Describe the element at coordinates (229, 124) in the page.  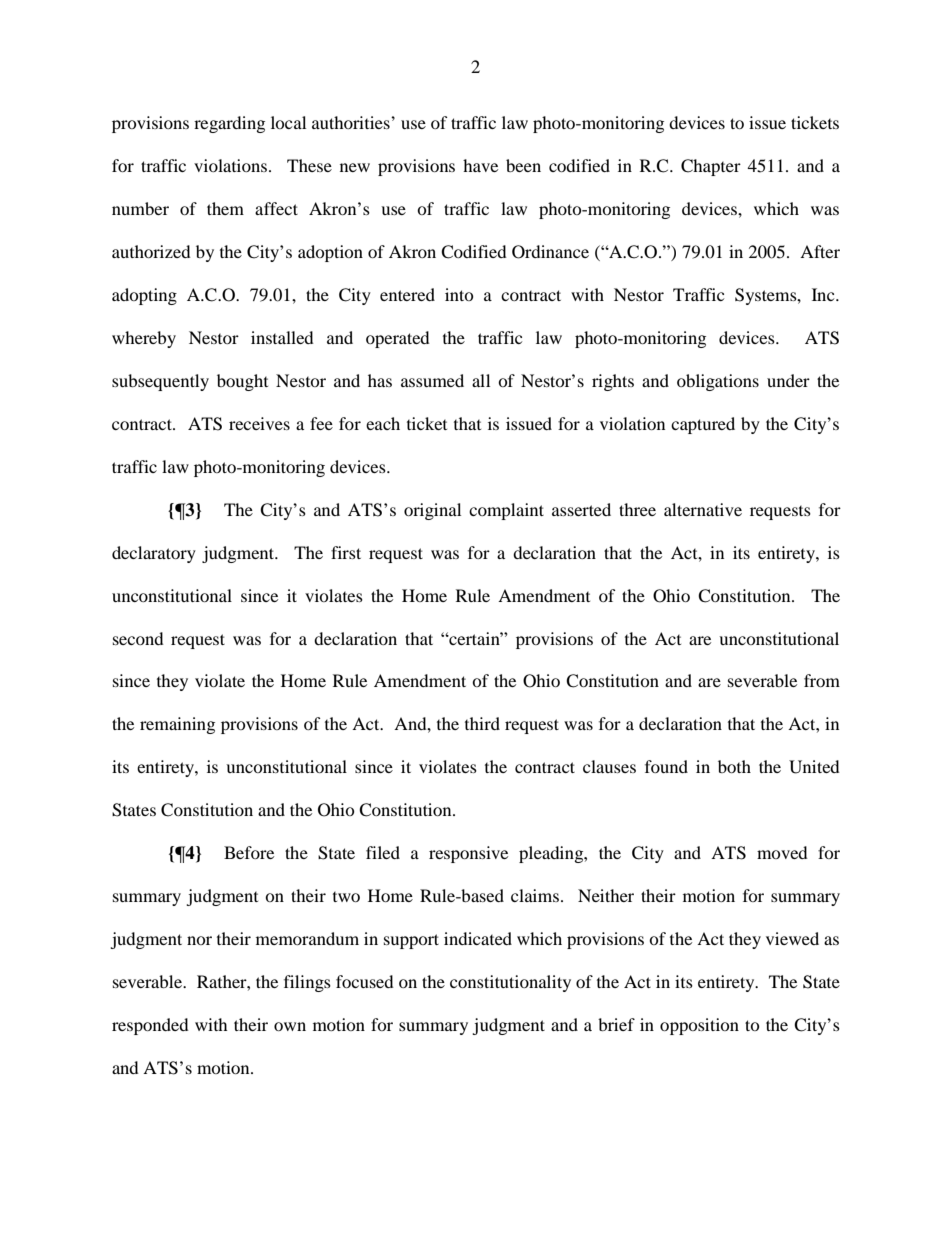
I see `regarding` at that location.
